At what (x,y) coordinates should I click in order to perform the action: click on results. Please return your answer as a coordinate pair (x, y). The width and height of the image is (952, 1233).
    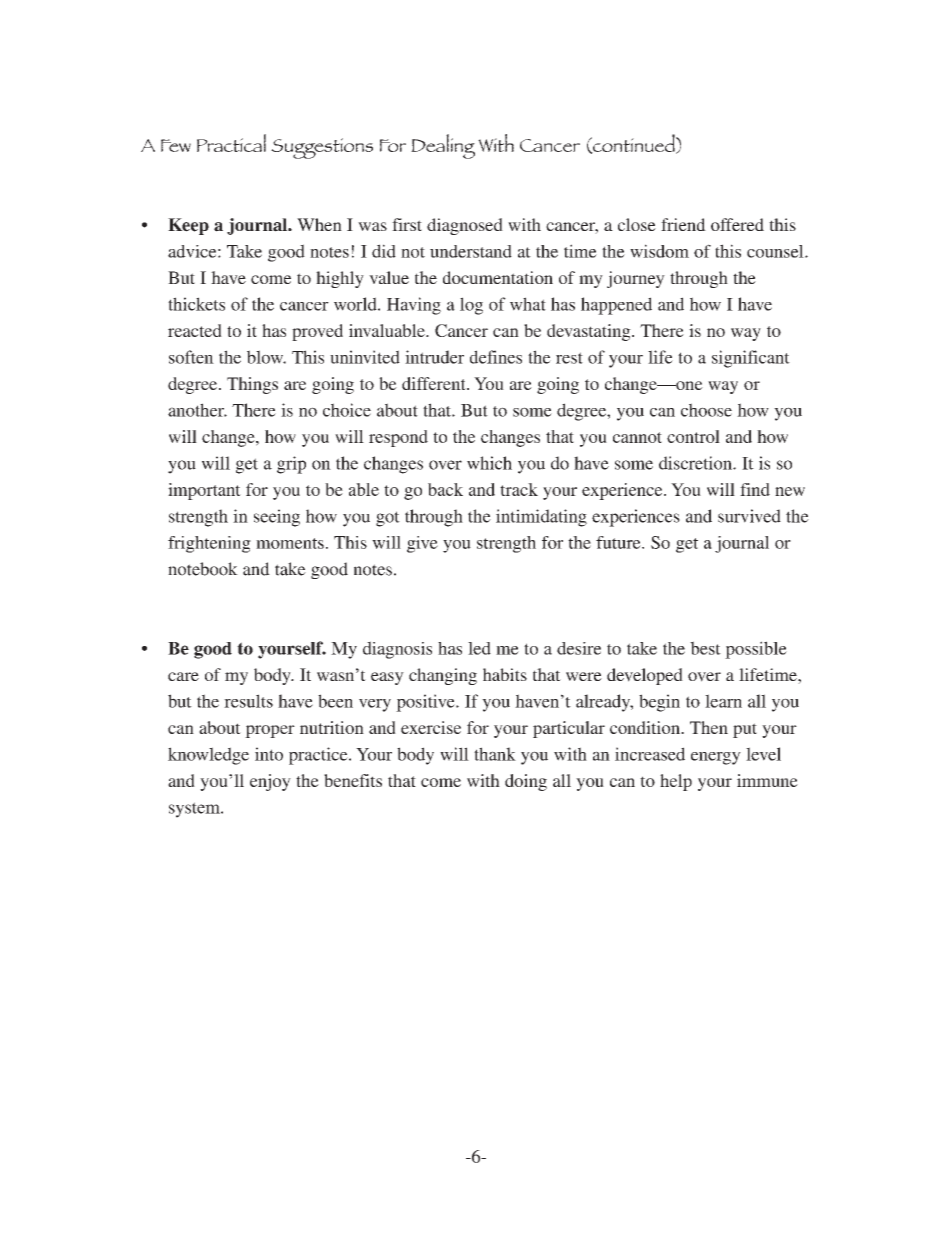
    Looking at the image, I should click on (248, 701).
